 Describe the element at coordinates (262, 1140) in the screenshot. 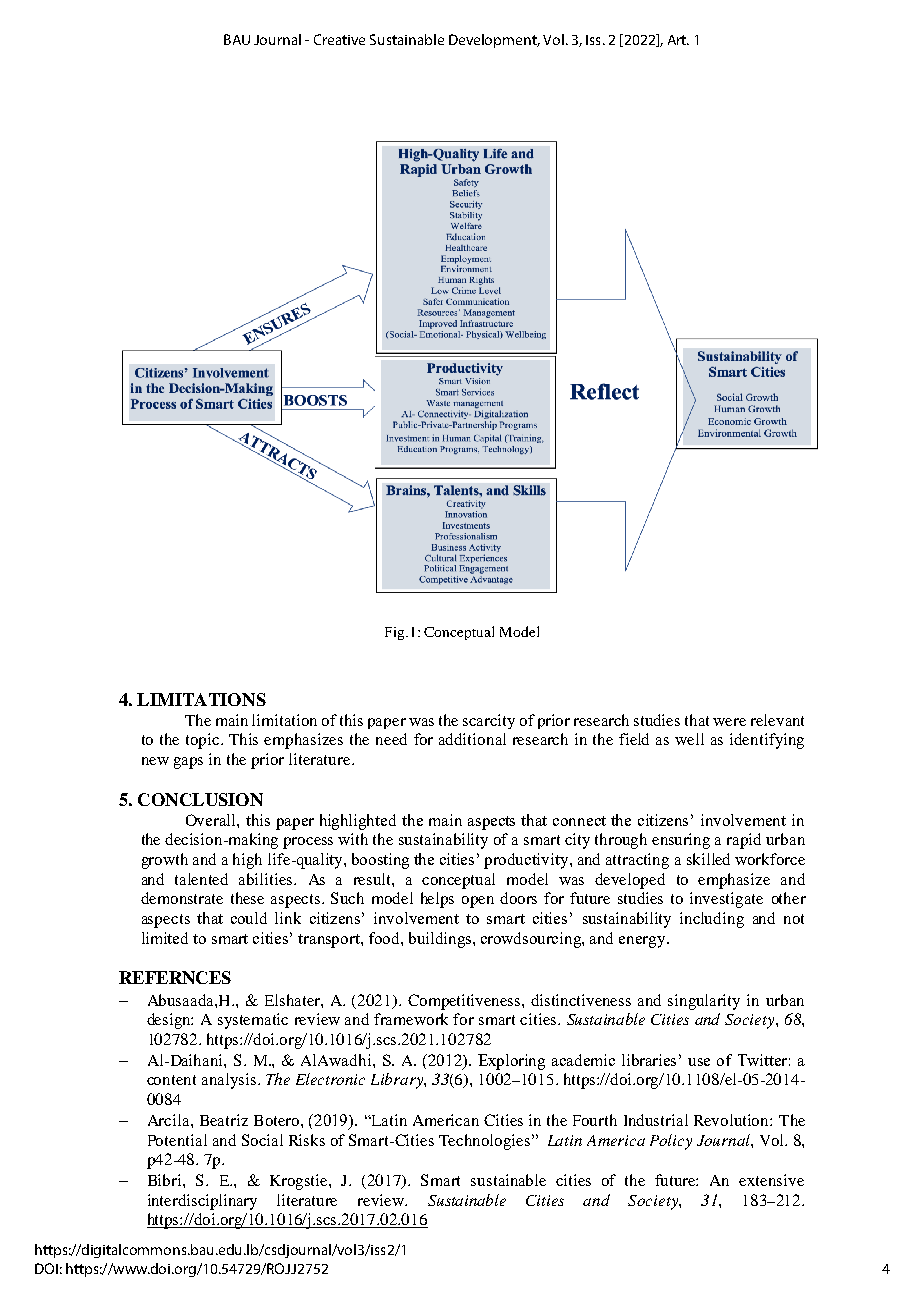

I see `Social` at that location.
